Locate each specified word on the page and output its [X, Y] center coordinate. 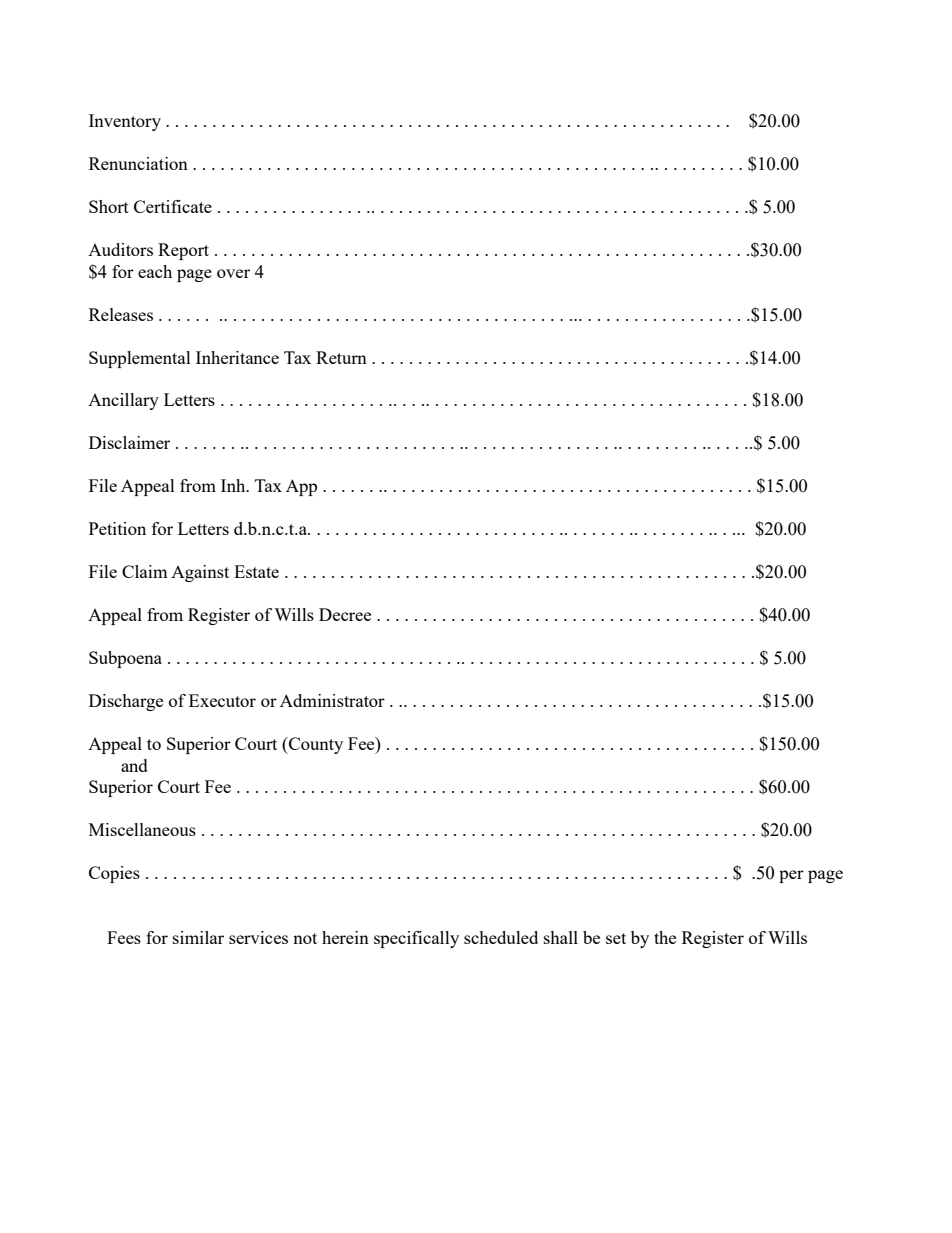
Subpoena [125, 659]
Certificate [173, 206]
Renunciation [138, 163]
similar [198, 937]
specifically [416, 939]
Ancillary [123, 401]
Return [341, 357]
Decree [345, 614]
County [315, 745]
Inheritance [237, 357]
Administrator [332, 700]
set [616, 938]
